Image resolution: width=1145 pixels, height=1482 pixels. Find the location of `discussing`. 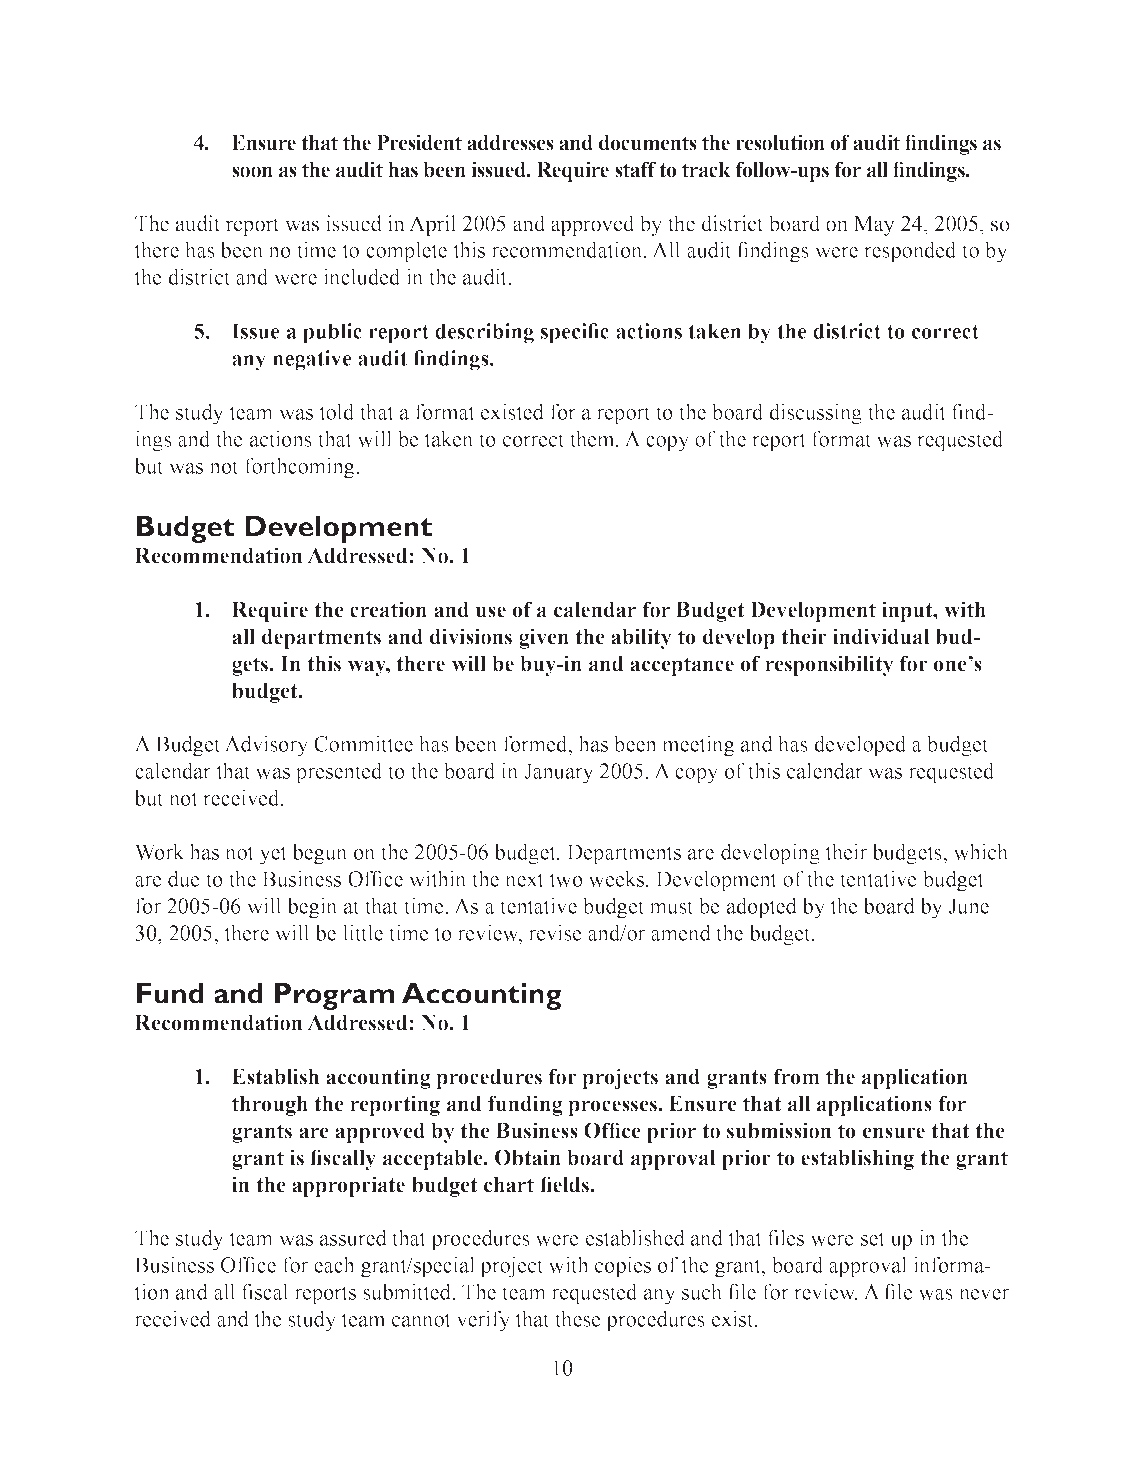

discussing is located at coordinates (815, 414).
